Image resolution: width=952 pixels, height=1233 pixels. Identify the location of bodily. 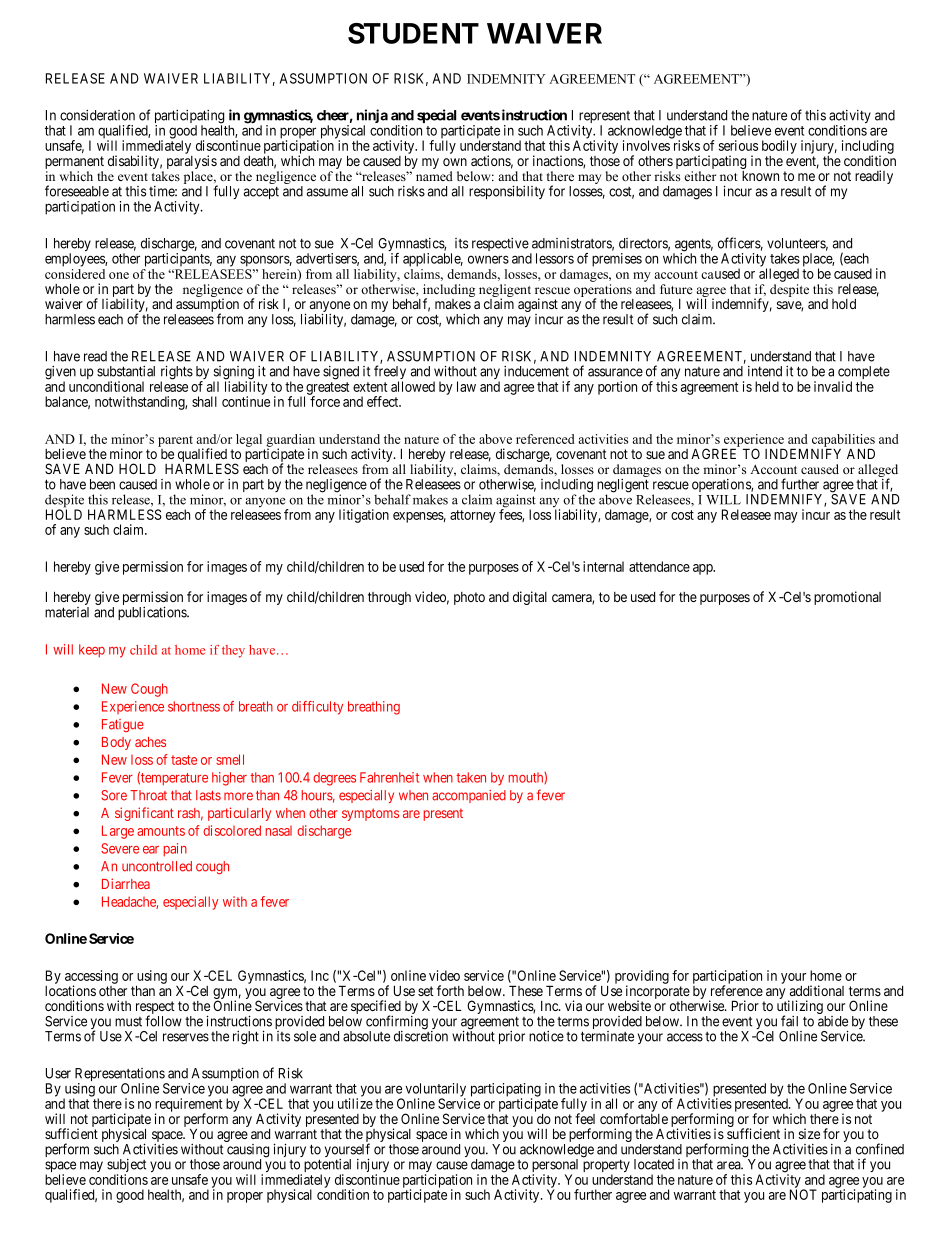
(779, 147).
